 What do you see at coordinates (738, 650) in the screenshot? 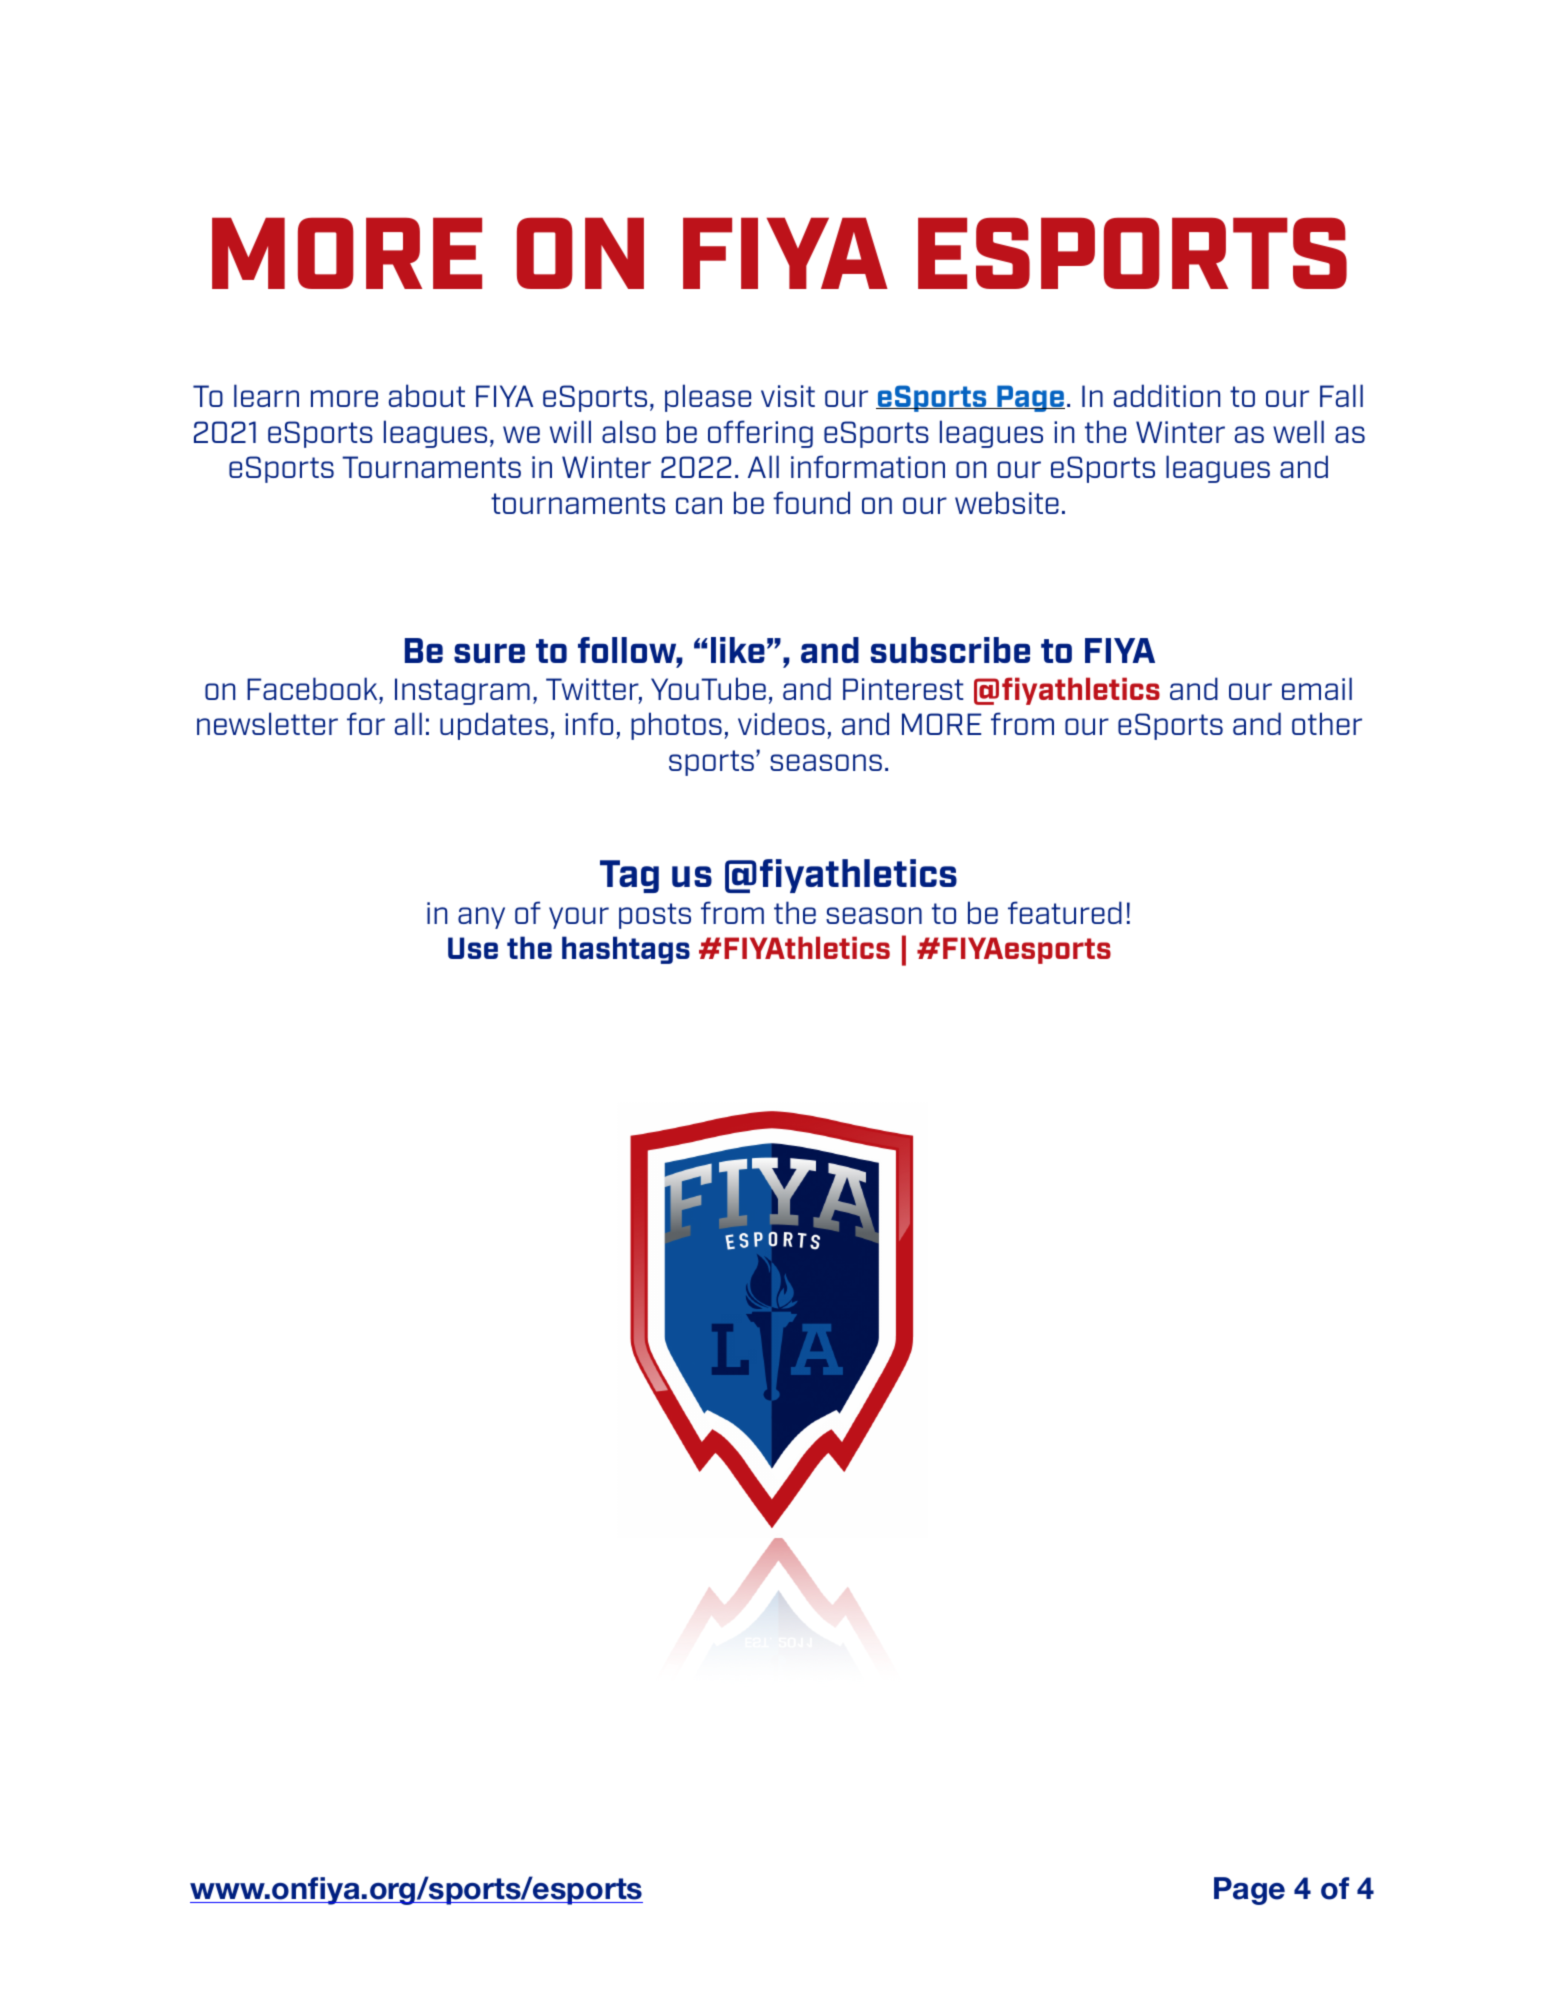
I see `like` at bounding box center [738, 650].
